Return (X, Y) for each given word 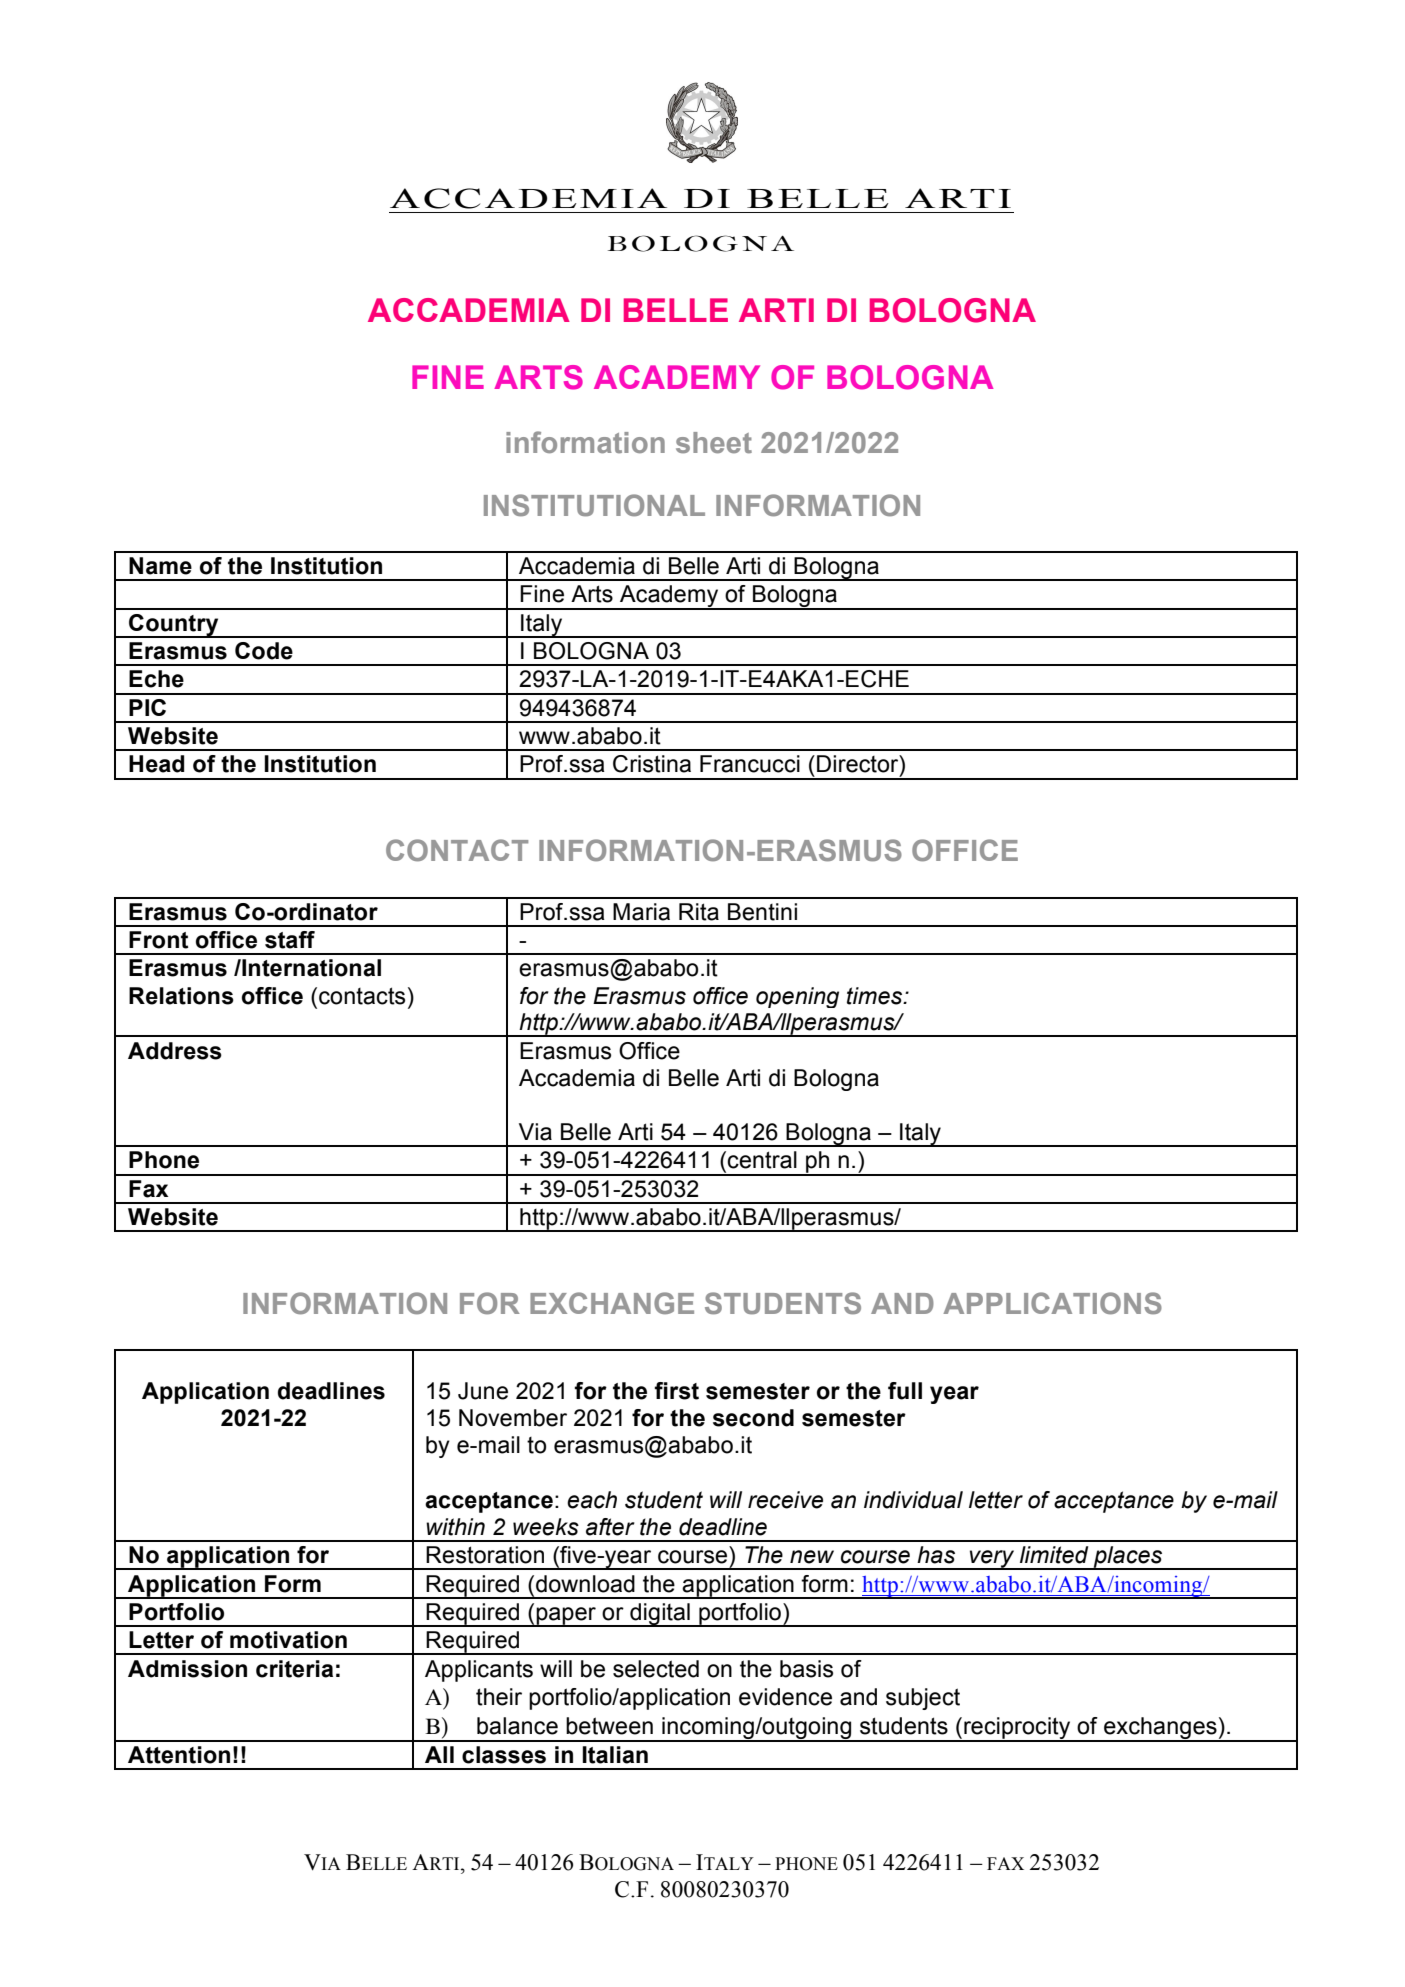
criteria (294, 1669)
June (483, 1391)
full (905, 1391)
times (876, 996)
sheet (714, 442)
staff (290, 940)
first (676, 1391)
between (609, 1726)
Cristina (652, 764)
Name (160, 566)
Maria (641, 912)
